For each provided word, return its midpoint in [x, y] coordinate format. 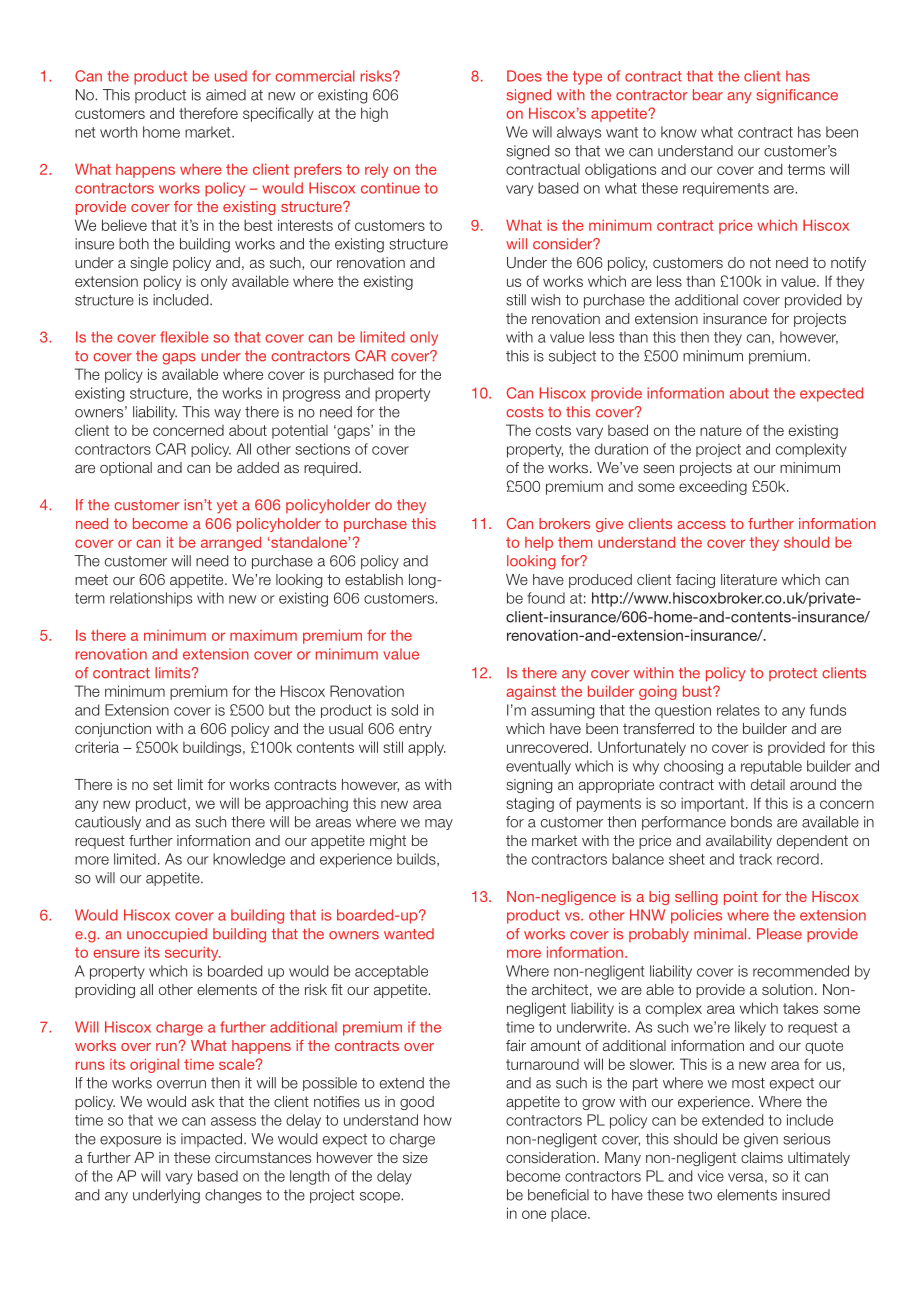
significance [797, 96]
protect [793, 674]
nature [721, 430]
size [415, 1157]
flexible [184, 337]
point [741, 898]
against [531, 693]
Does [524, 76]
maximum [263, 635]
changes [233, 1196]
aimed [226, 95]
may [439, 824]
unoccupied [167, 935]
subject [572, 357]
